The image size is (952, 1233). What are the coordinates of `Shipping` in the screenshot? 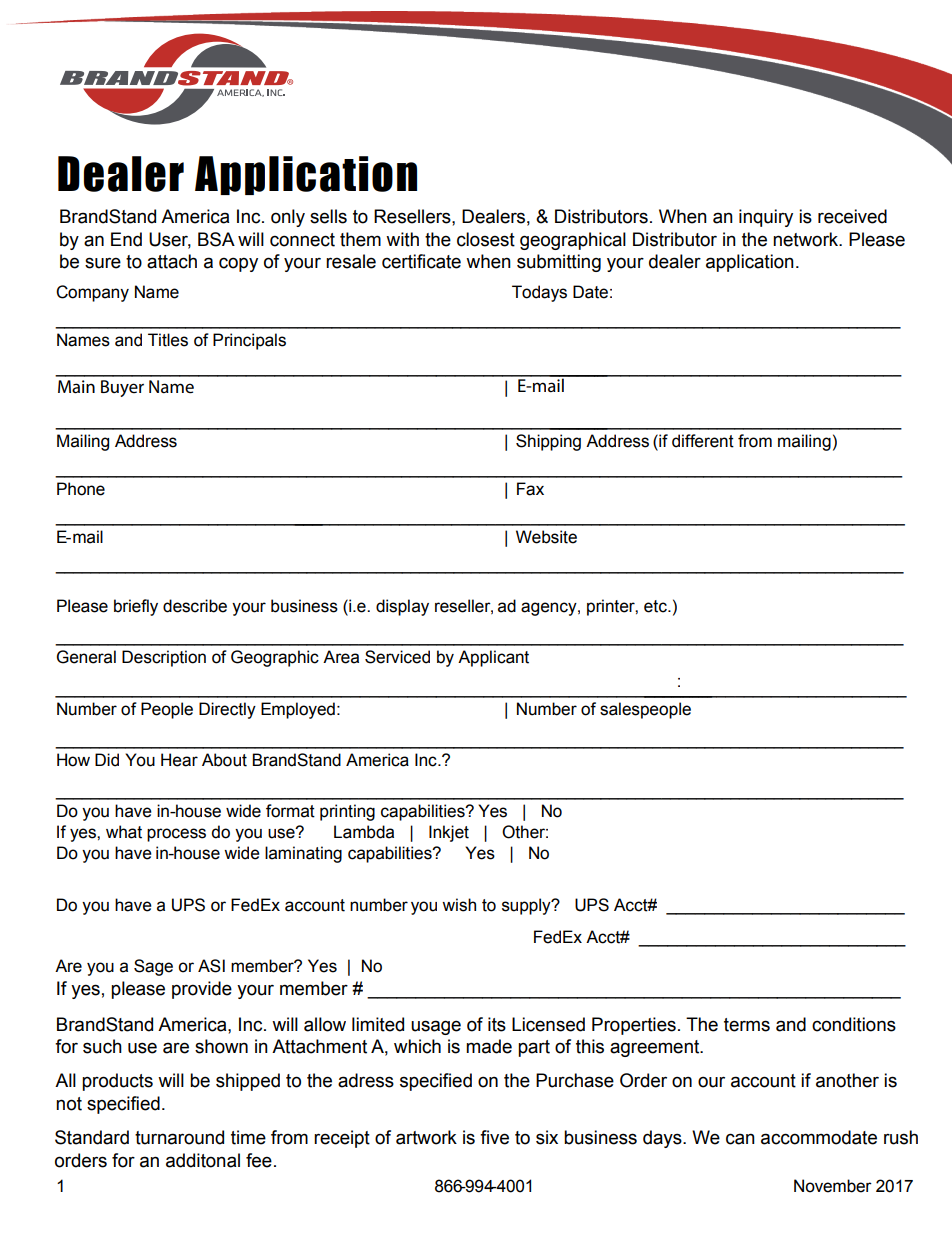 It's located at (548, 442).
